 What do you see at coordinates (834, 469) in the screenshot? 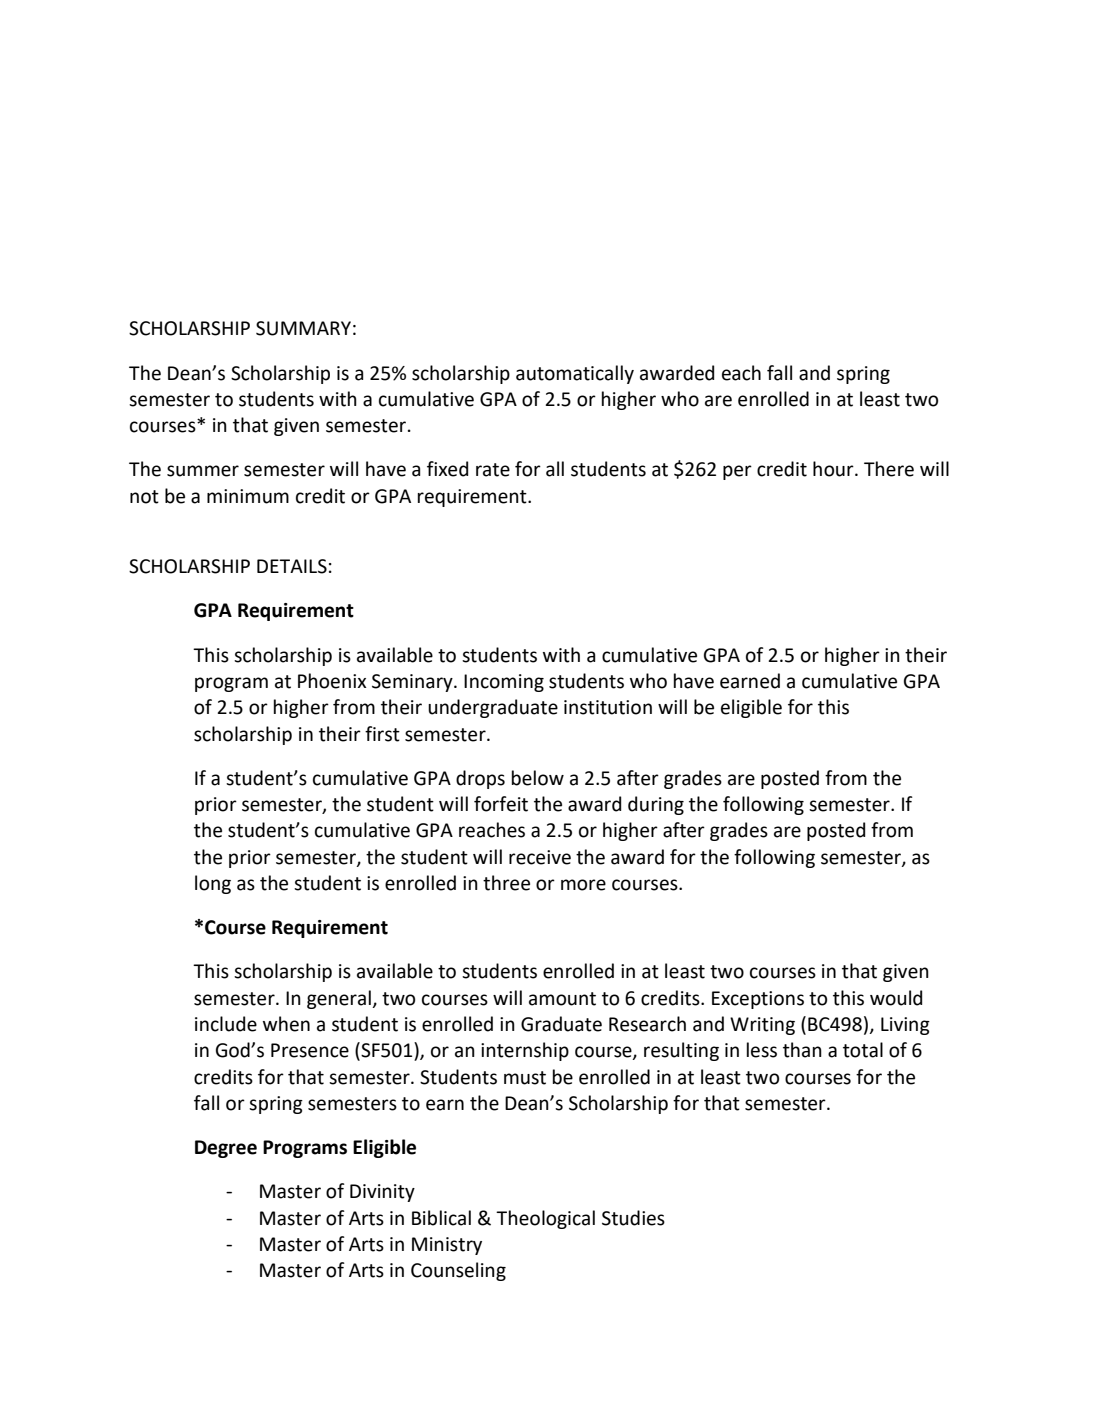
I see `hour` at bounding box center [834, 469].
